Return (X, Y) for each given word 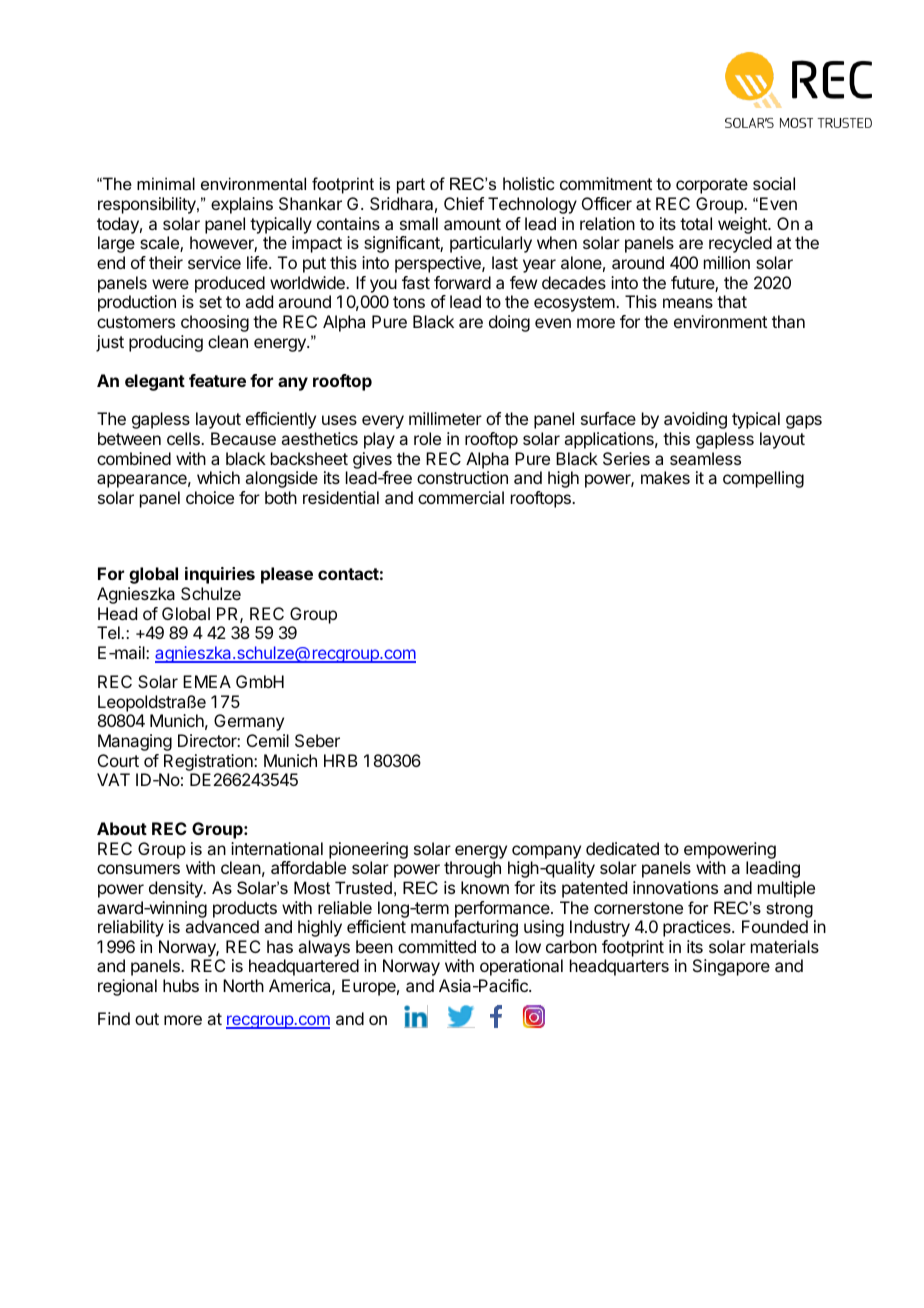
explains (242, 205)
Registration (209, 762)
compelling (763, 479)
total (696, 223)
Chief (464, 203)
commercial (461, 497)
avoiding (695, 420)
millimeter (445, 418)
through (472, 869)
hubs (181, 985)
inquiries (220, 575)
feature (217, 380)
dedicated (622, 848)
